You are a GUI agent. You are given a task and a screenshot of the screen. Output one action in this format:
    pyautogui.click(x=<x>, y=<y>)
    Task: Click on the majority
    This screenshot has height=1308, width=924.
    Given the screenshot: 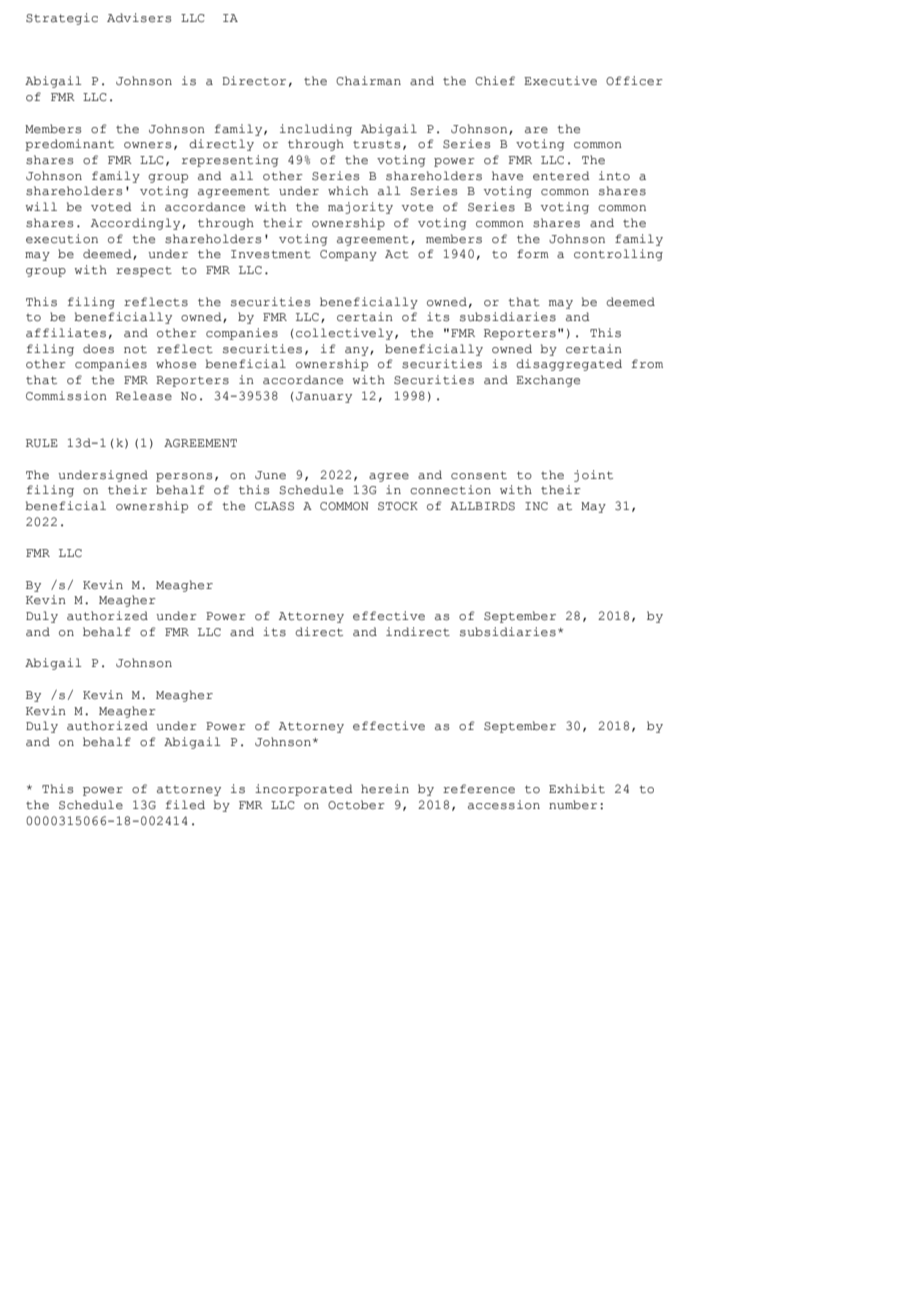 What is the action you would take?
    pyautogui.click(x=360, y=208)
